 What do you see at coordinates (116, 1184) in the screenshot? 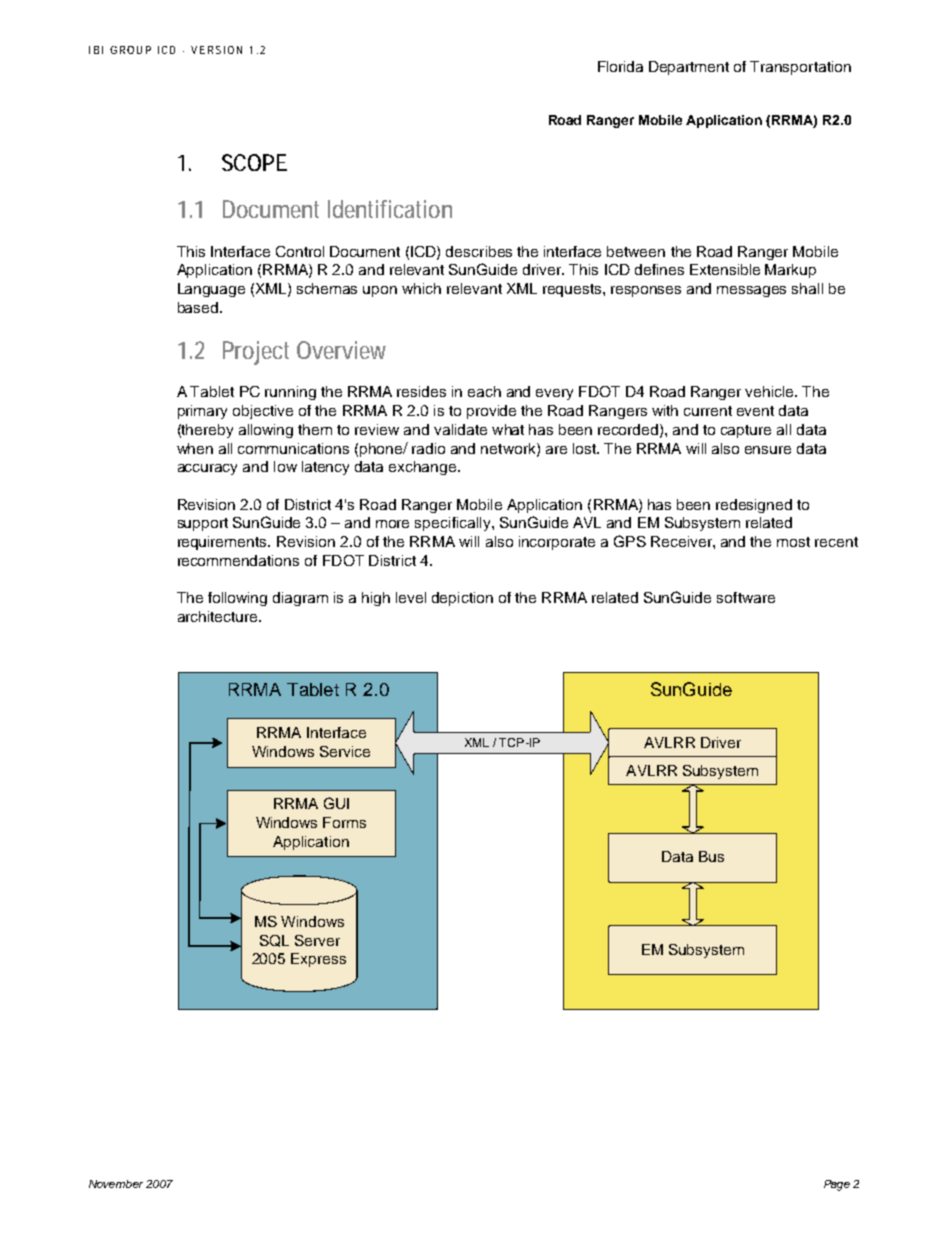
I see `November` at bounding box center [116, 1184].
